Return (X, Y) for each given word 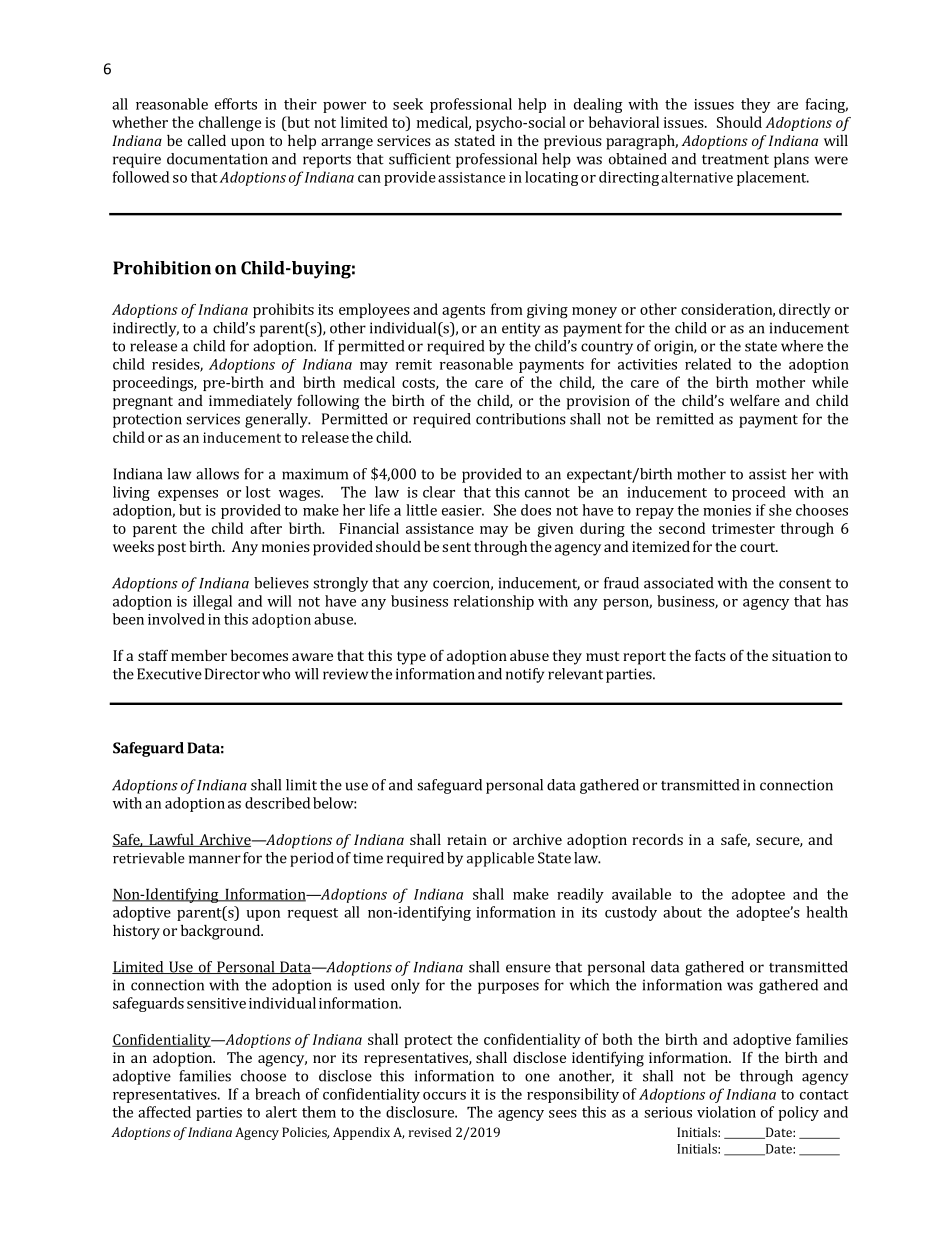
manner (215, 859)
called (207, 140)
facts (710, 655)
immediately (250, 402)
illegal (212, 602)
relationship (494, 602)
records (657, 839)
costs (419, 384)
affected (164, 1112)
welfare (755, 400)
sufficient (420, 159)
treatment (735, 160)
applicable (500, 859)
